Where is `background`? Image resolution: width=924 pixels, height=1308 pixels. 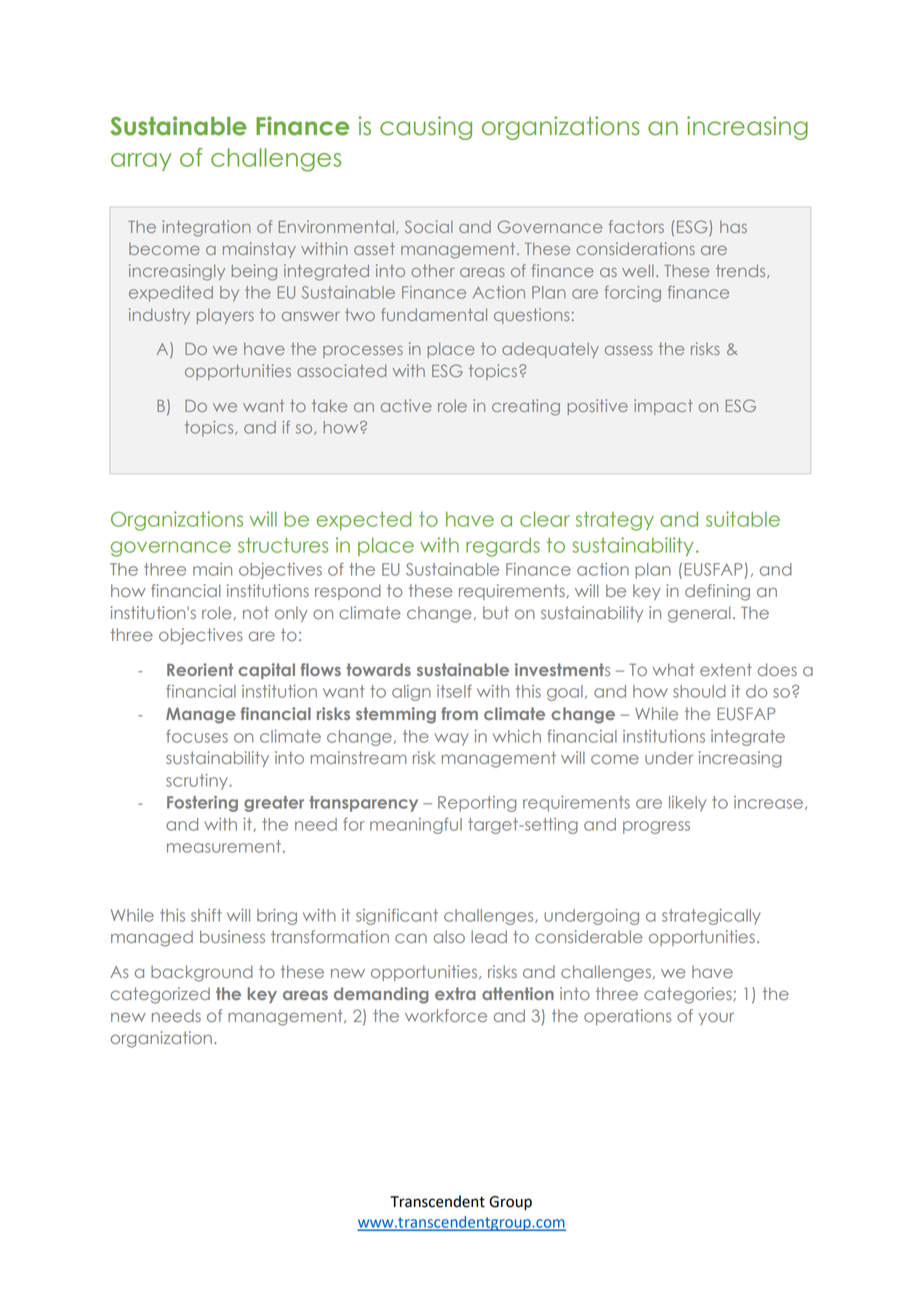 background is located at coordinates (202, 973).
